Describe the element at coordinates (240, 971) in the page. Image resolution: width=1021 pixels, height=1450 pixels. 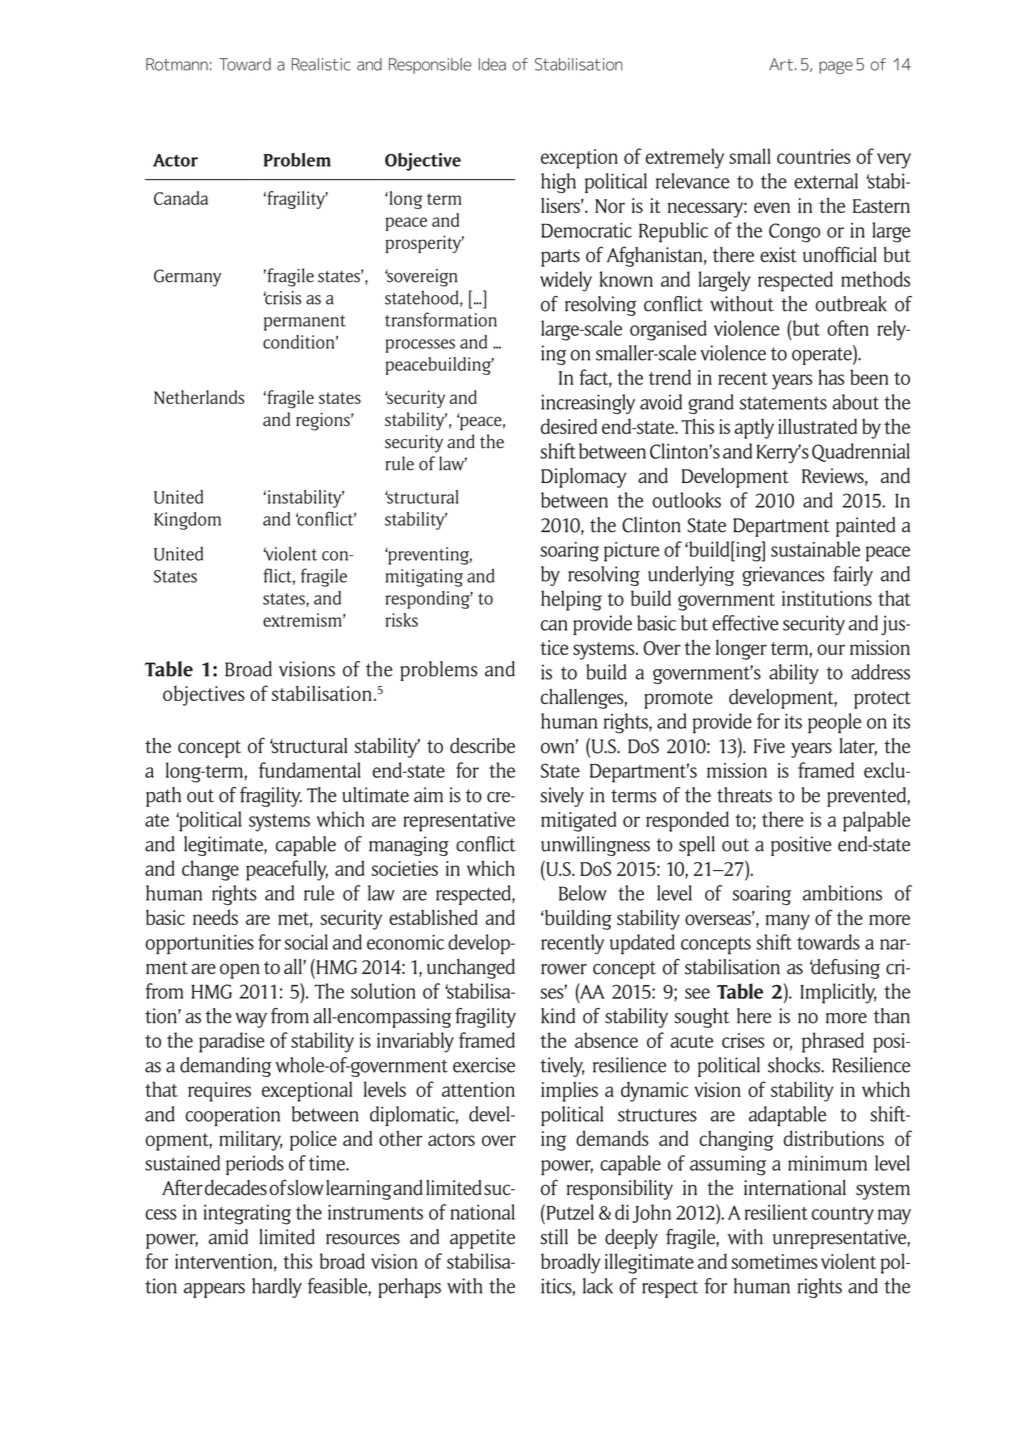
I see `open` at that location.
